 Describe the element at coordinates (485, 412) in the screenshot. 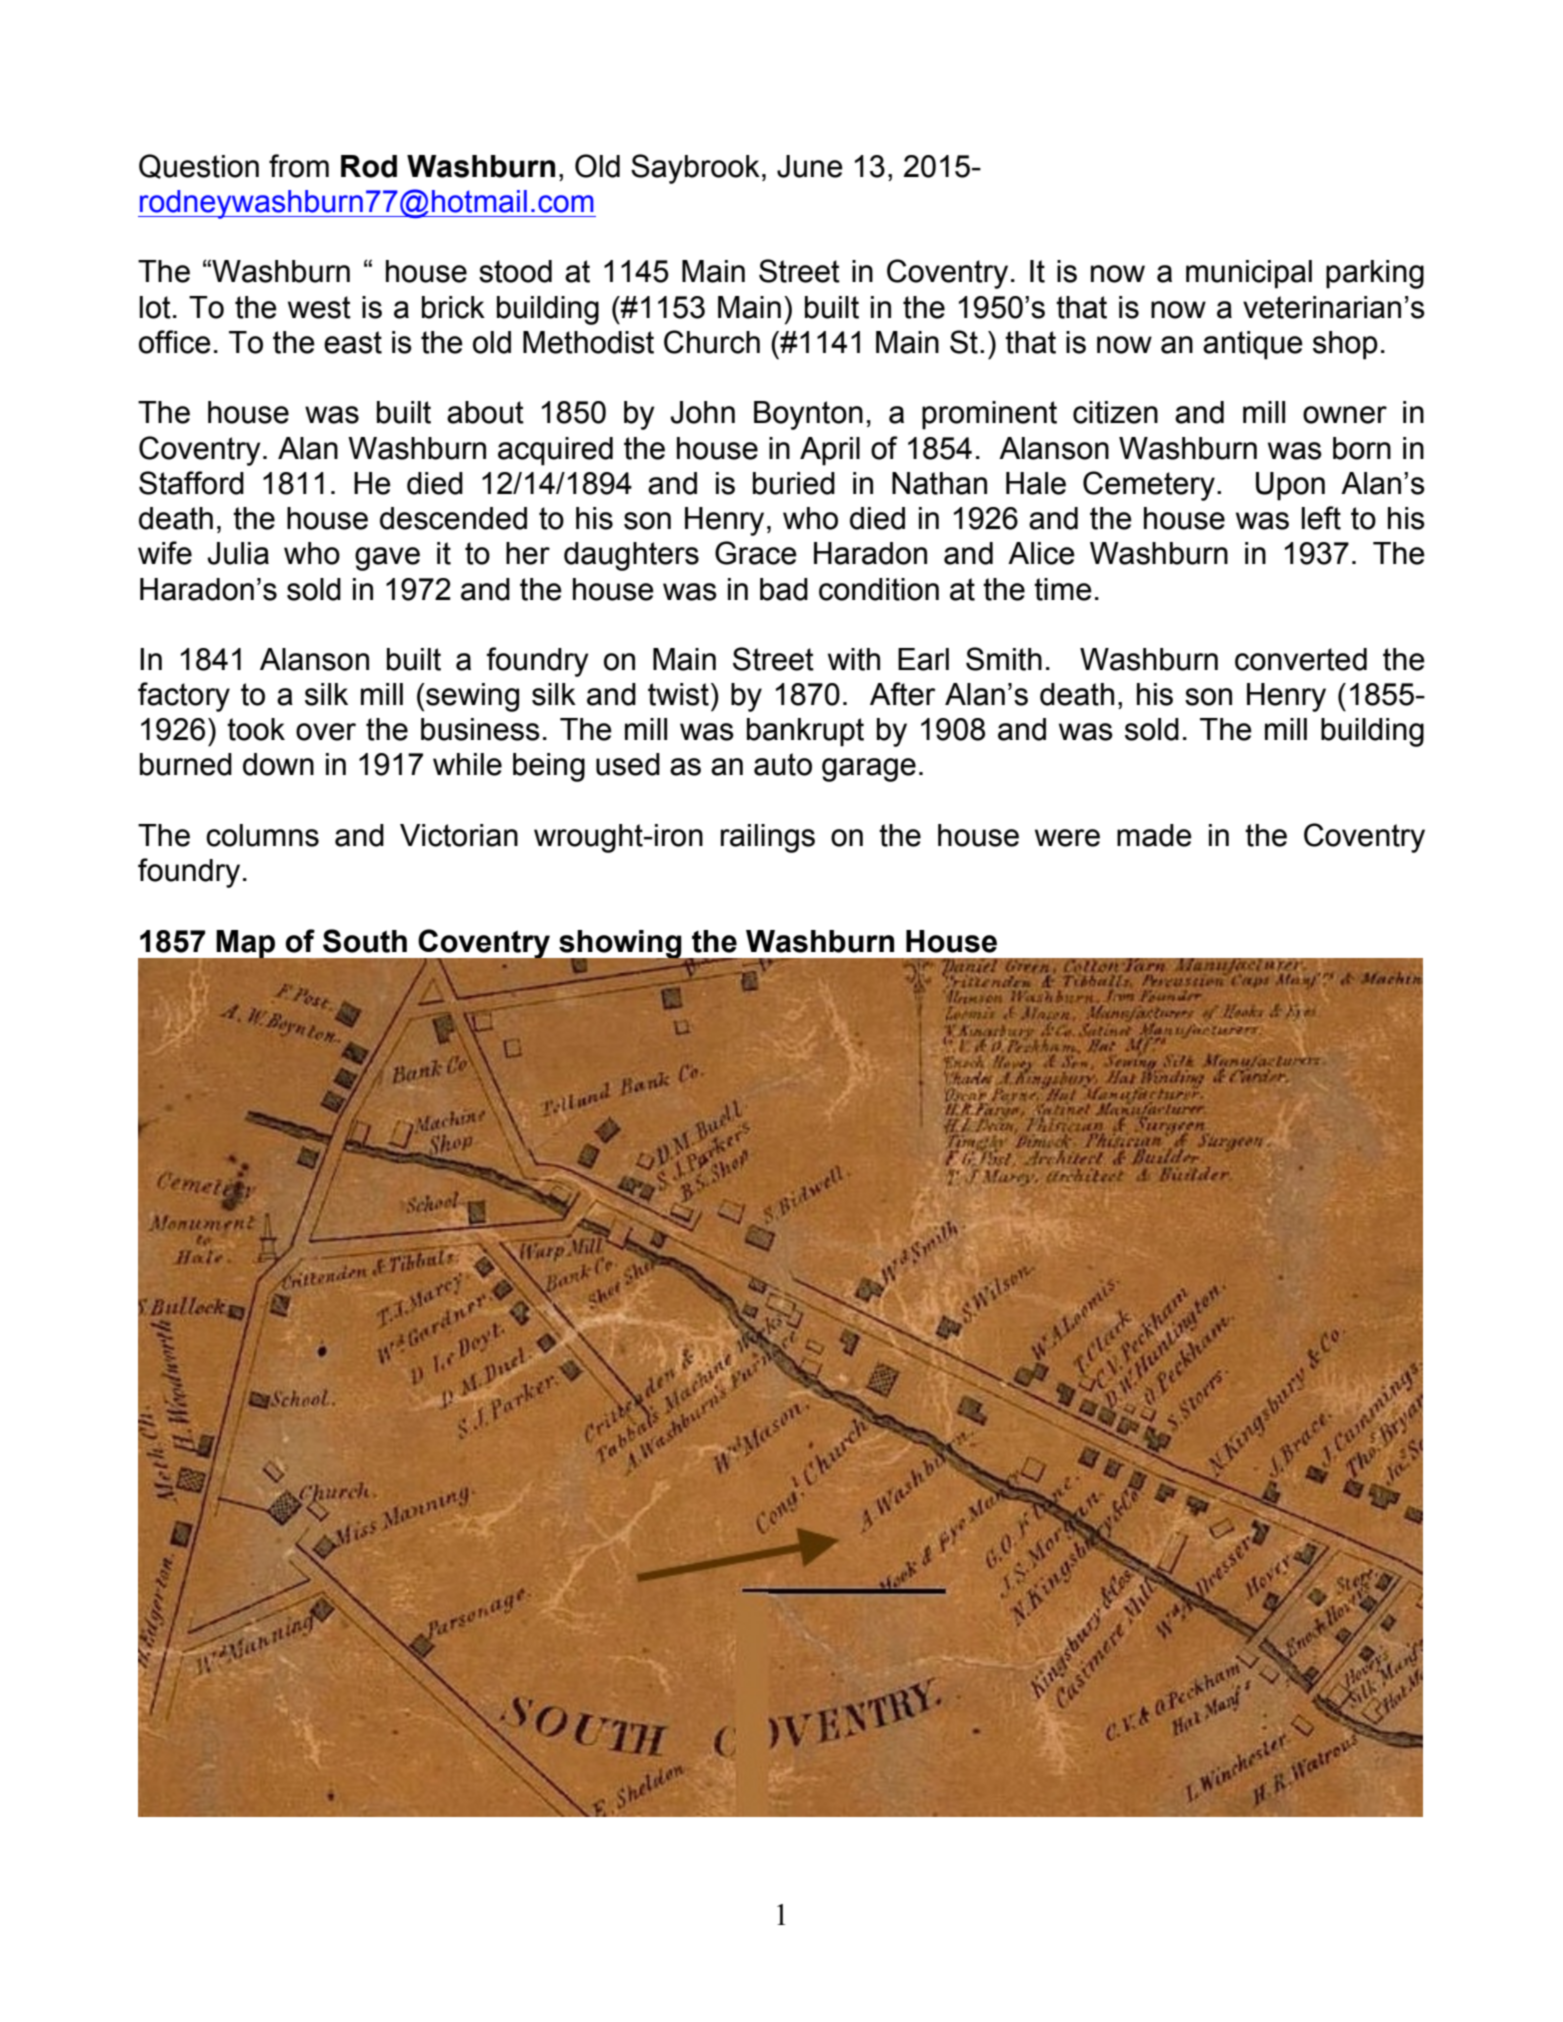

I see `about` at that location.
